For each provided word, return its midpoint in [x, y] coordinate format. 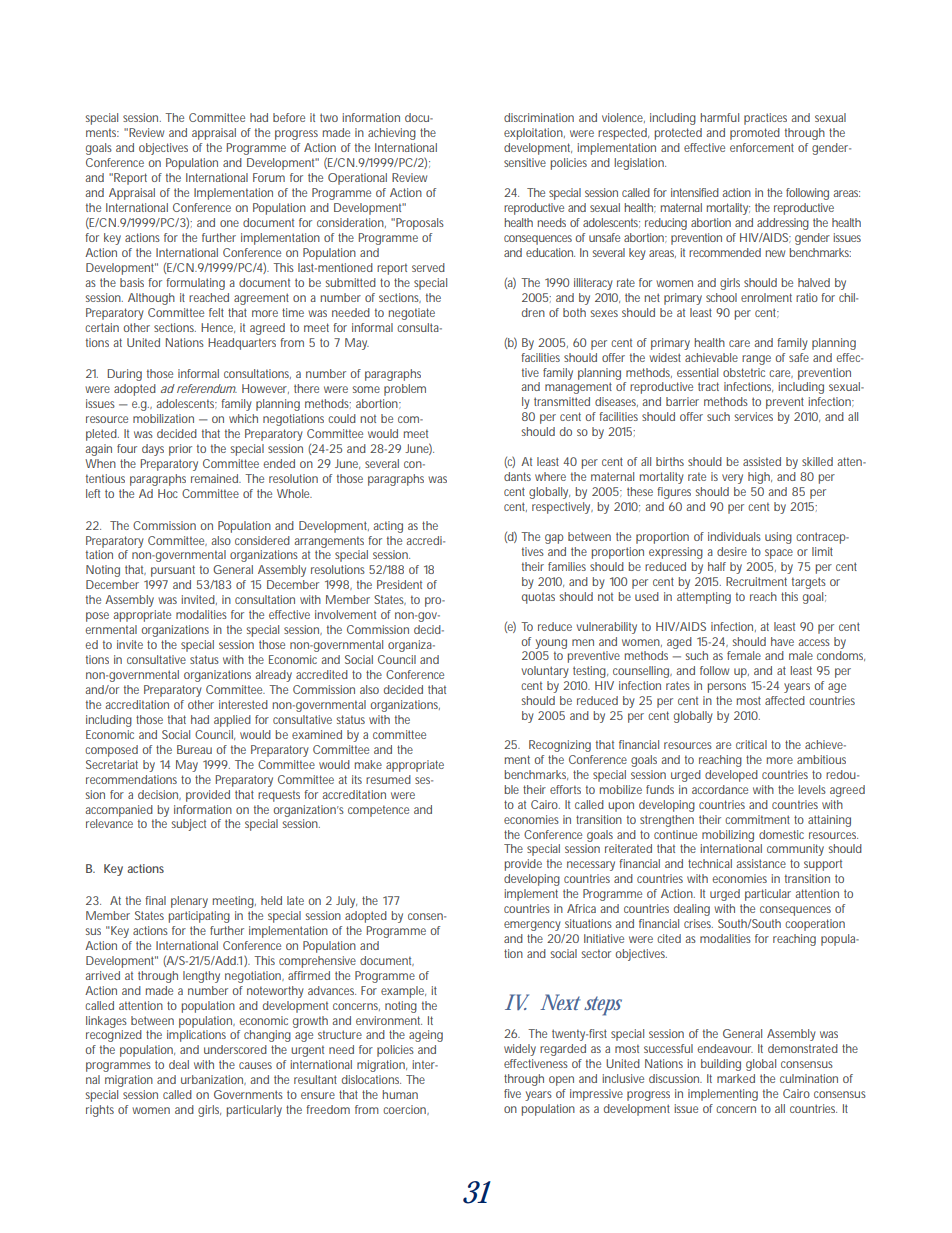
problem [405, 390]
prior [180, 450]
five [512, 1093]
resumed [388, 779]
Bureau [194, 749]
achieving [392, 134]
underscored [235, 1049]
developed [731, 776]
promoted [755, 134]
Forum [269, 177]
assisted [762, 461]
